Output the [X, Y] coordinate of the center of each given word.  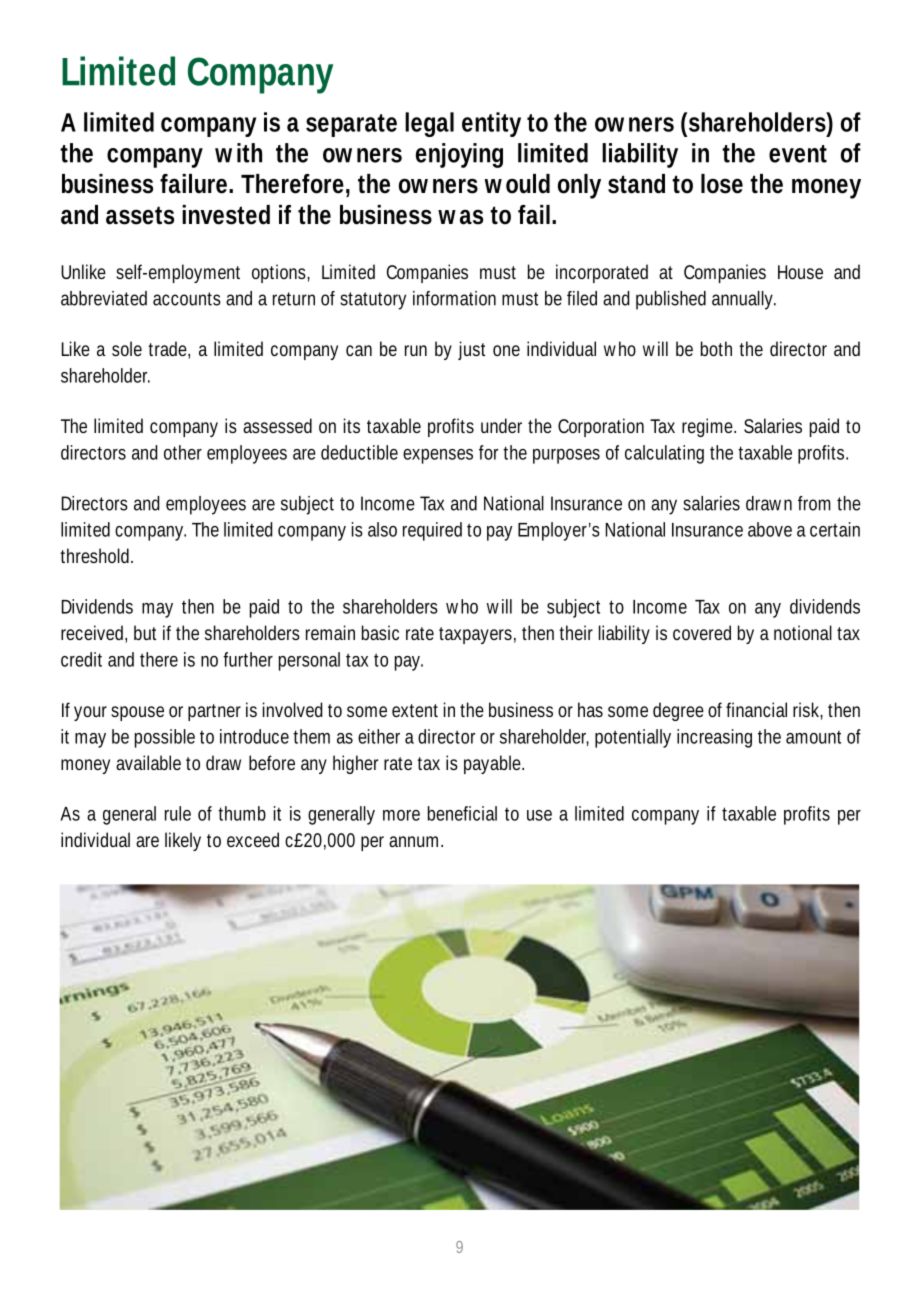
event [798, 154]
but [145, 632]
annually [744, 300]
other [183, 452]
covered [702, 632]
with [238, 153]
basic [380, 632]
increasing [714, 738]
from [814, 503]
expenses [438, 456]
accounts [187, 299]
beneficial [462, 813]
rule [178, 813]
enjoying [459, 155]
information [454, 298]
